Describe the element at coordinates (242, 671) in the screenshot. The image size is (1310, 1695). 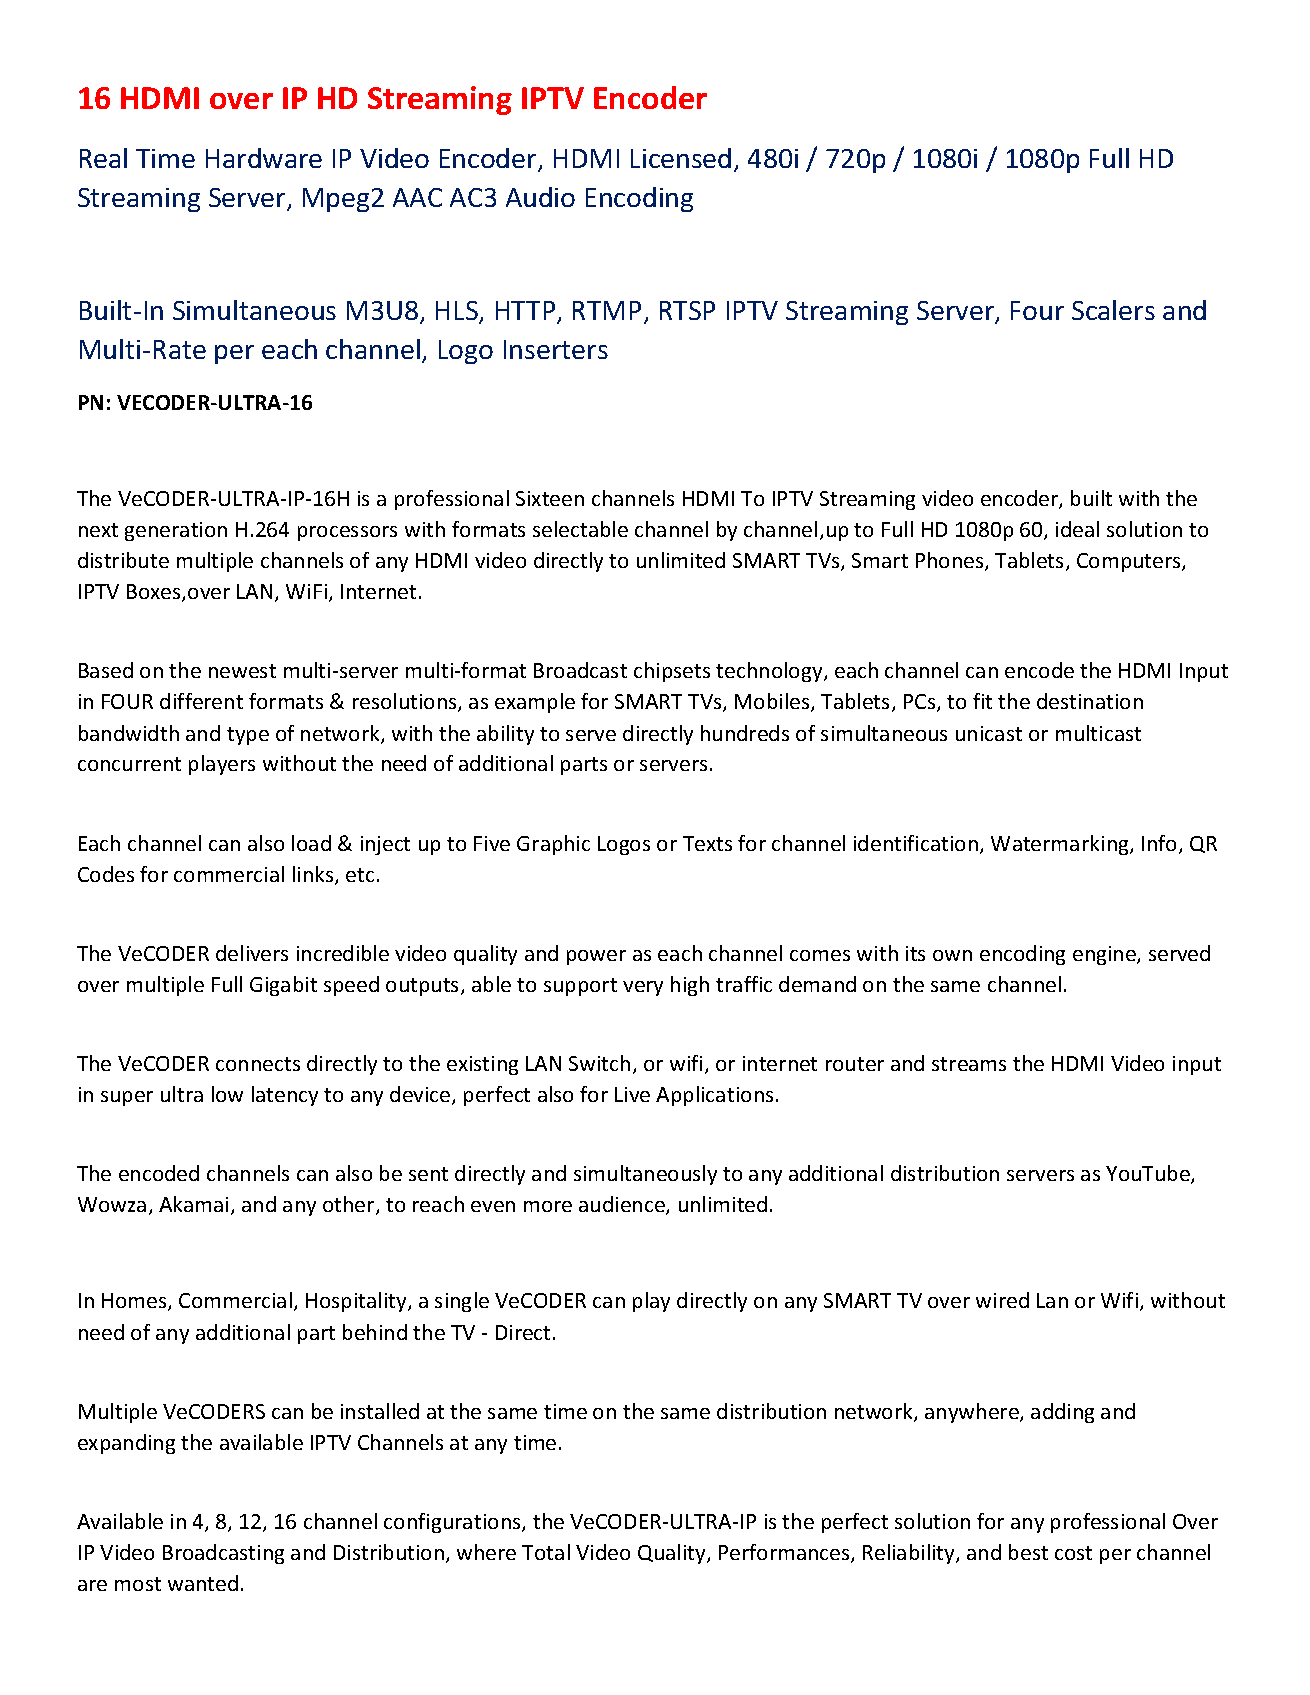
I see `newest` at that location.
